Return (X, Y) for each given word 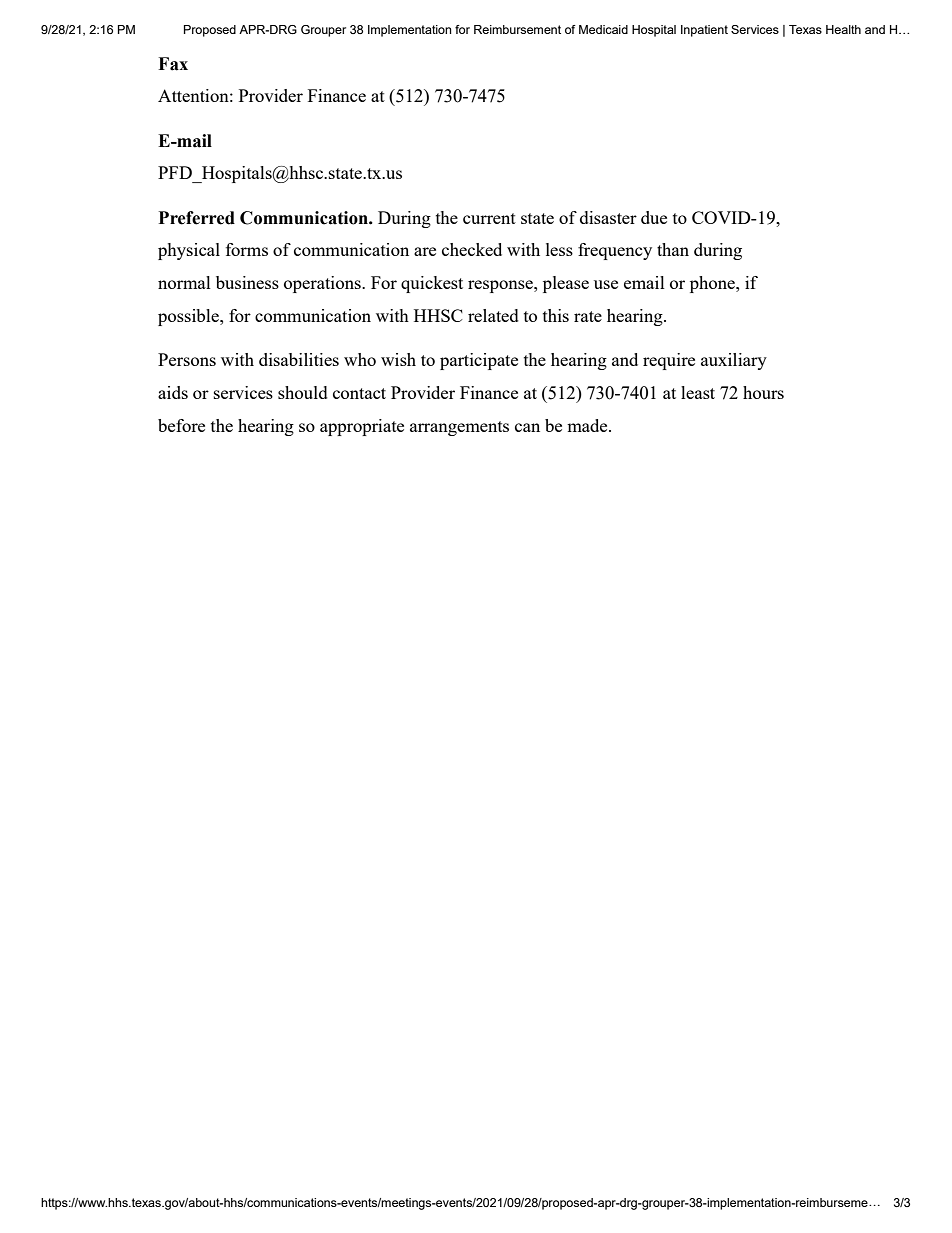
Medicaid (603, 29)
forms (247, 249)
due (654, 217)
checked (472, 249)
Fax (173, 64)
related (493, 315)
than (673, 249)
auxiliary (734, 361)
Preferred (197, 218)
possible (189, 317)
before (181, 425)
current (489, 218)
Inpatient (704, 31)
